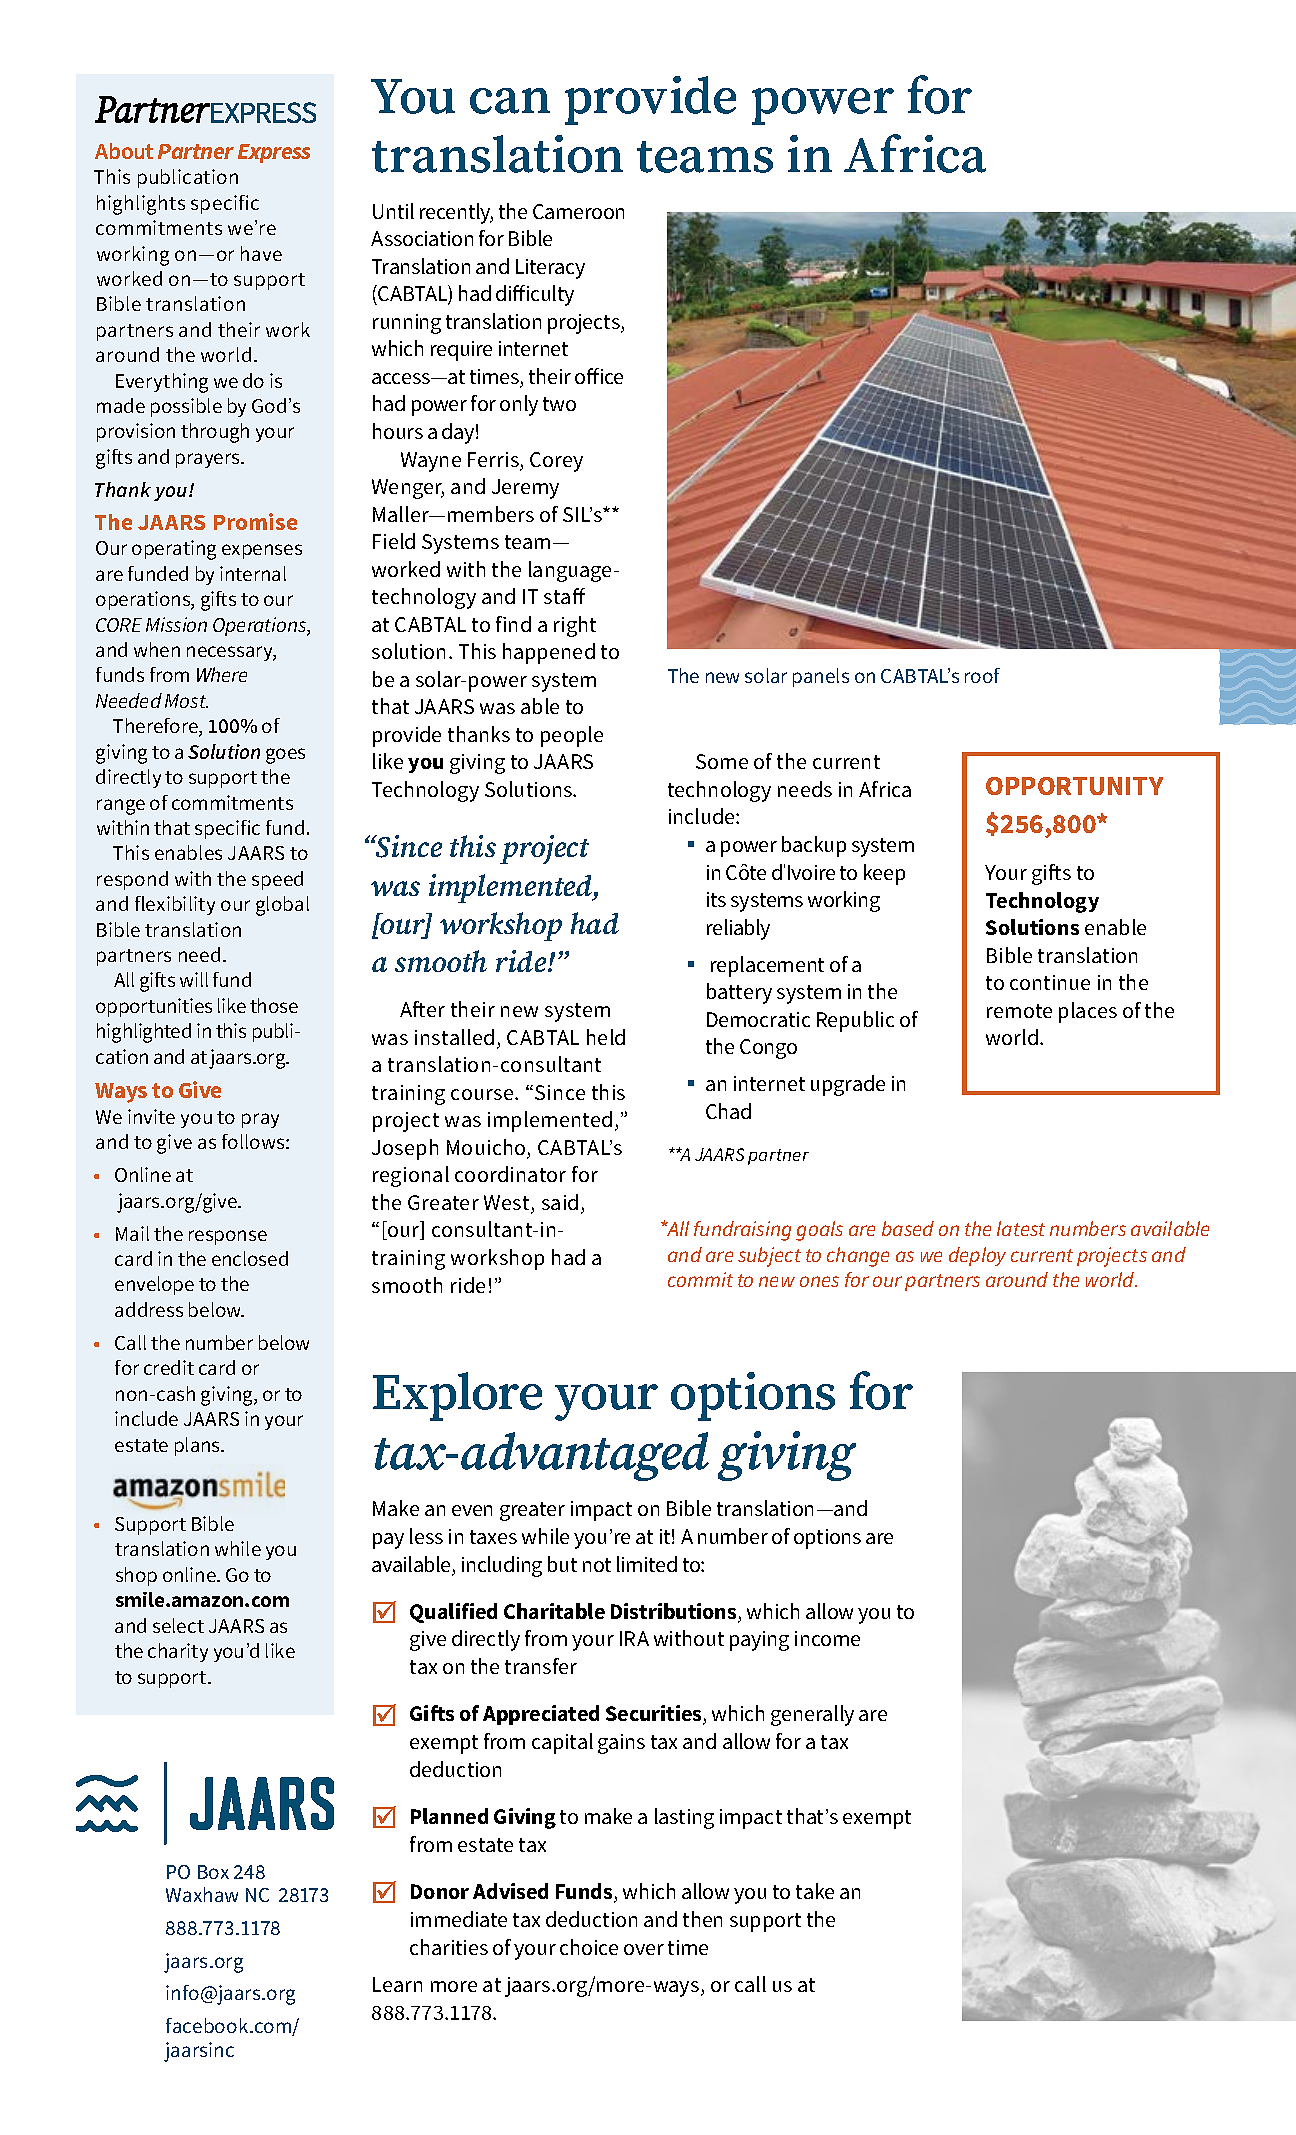 This screenshot has height=2135, width=1296. Describe the element at coordinates (589, 1947) in the screenshot. I see `choice` at that location.
